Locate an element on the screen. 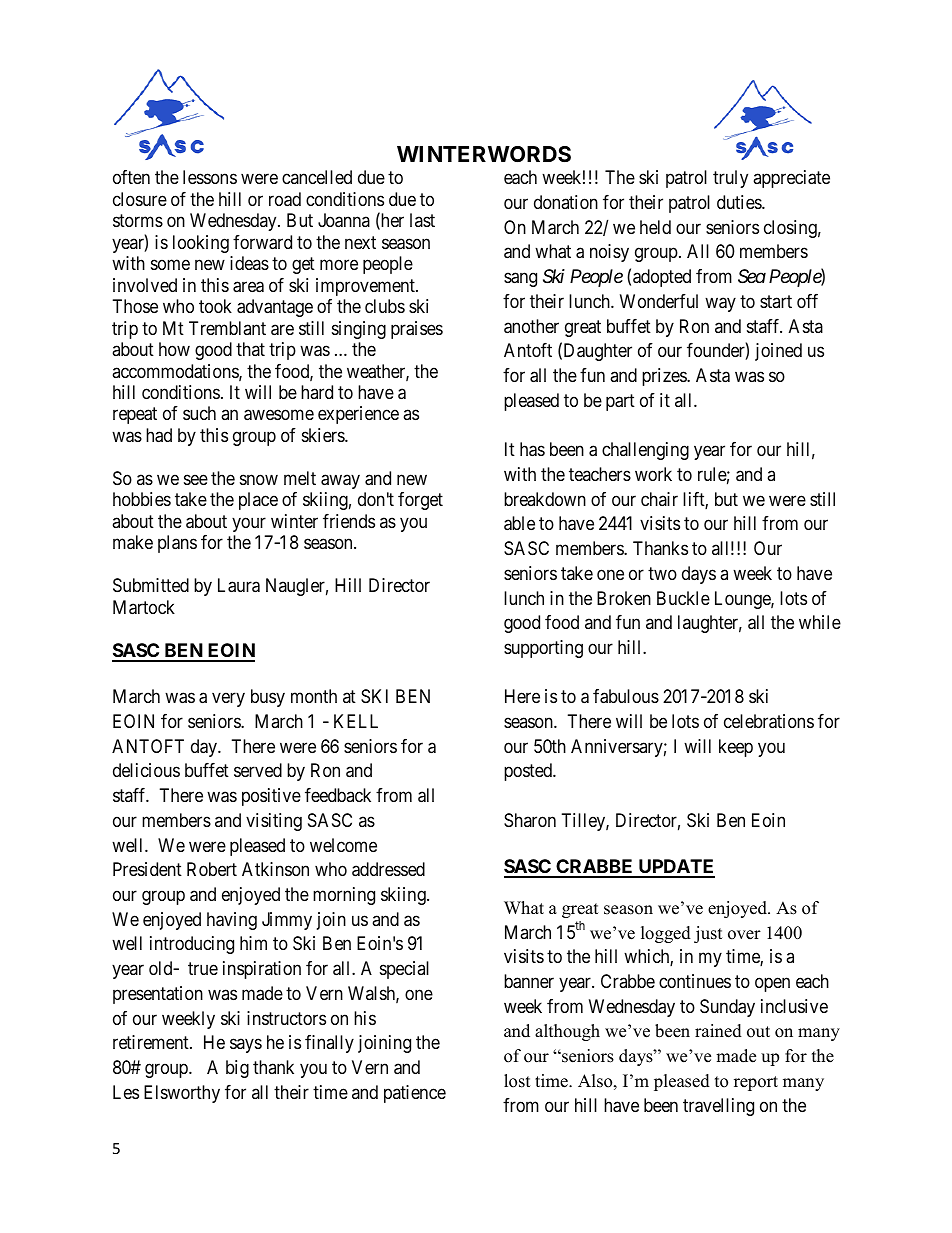 This screenshot has width=952, height=1233. forget is located at coordinates (420, 501).
